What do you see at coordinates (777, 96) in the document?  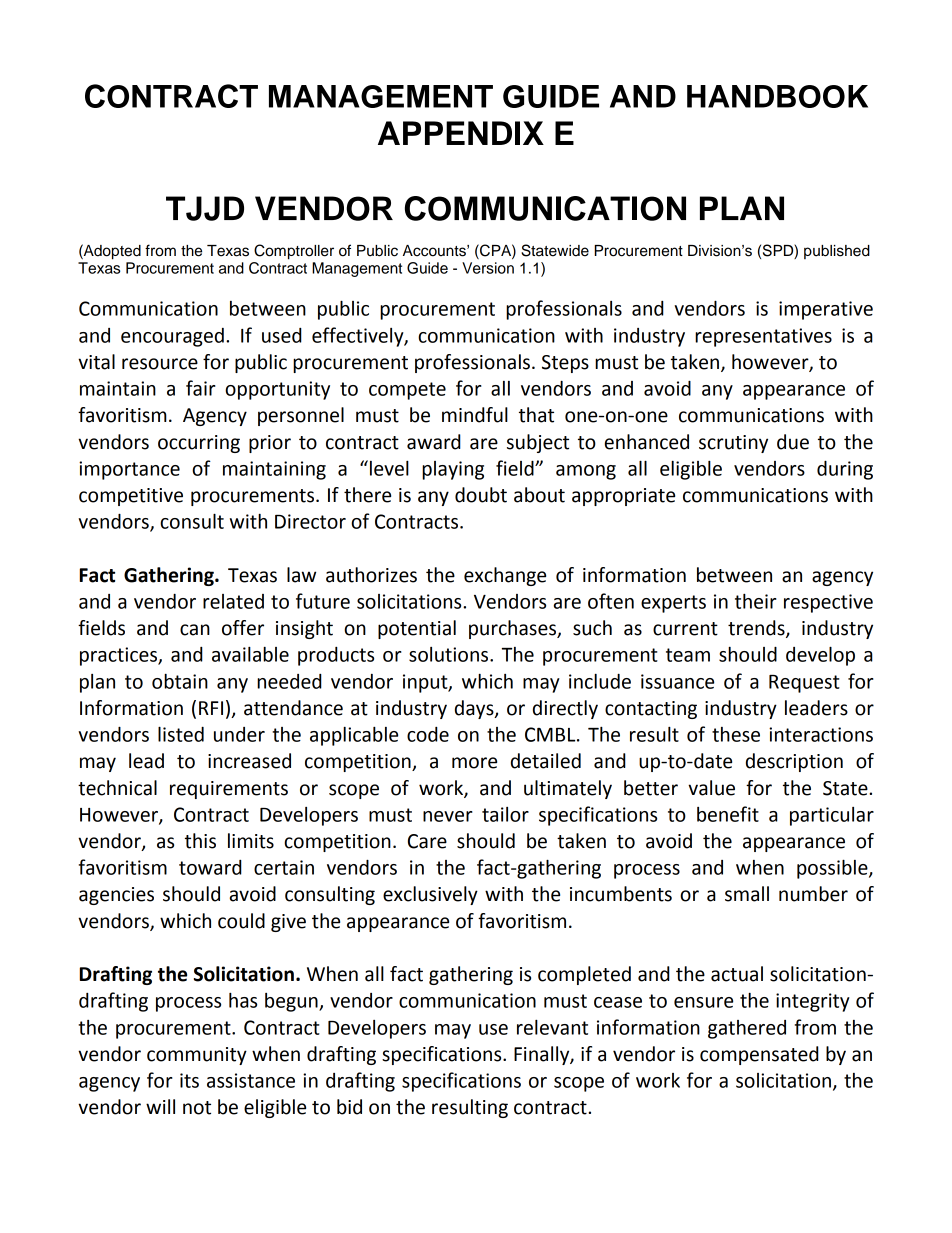 I see `HANDBOOK` at bounding box center [777, 96].
